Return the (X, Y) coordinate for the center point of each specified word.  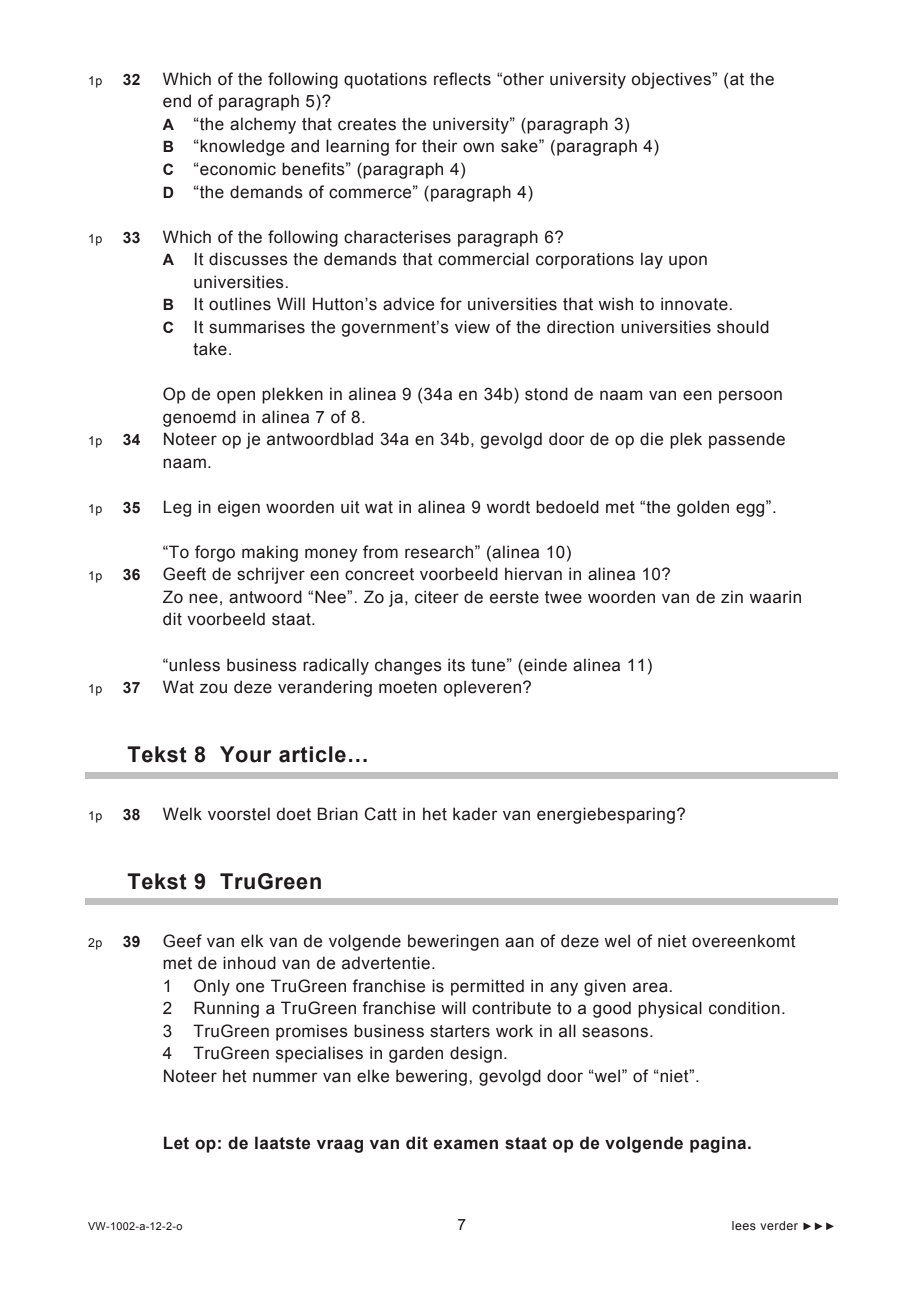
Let (176, 1143)
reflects (462, 79)
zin (732, 596)
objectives (672, 80)
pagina (719, 1144)
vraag (340, 1146)
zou (213, 688)
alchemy (263, 125)
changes (408, 666)
